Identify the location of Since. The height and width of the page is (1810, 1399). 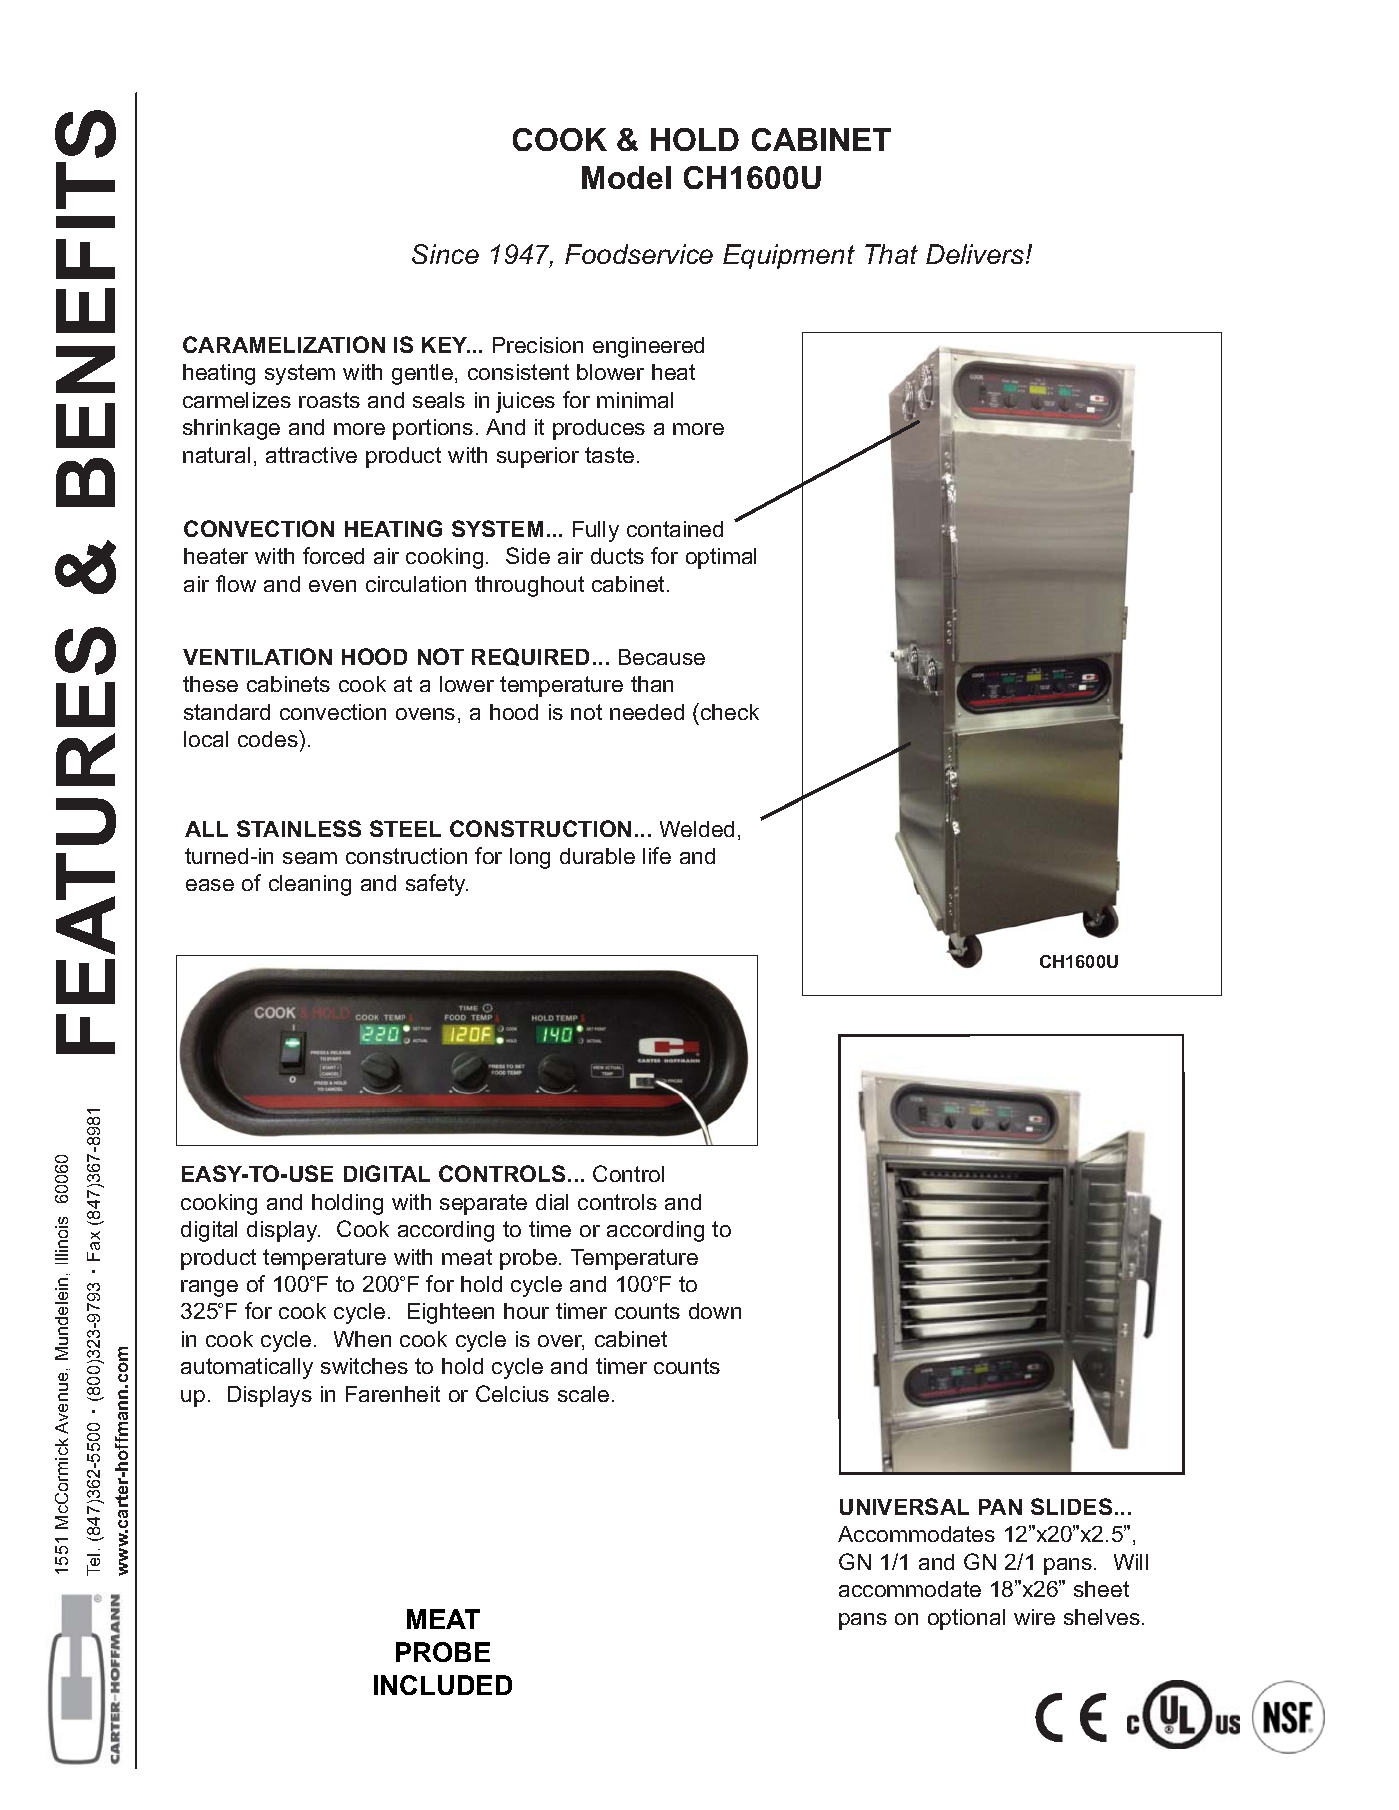
(445, 254).
